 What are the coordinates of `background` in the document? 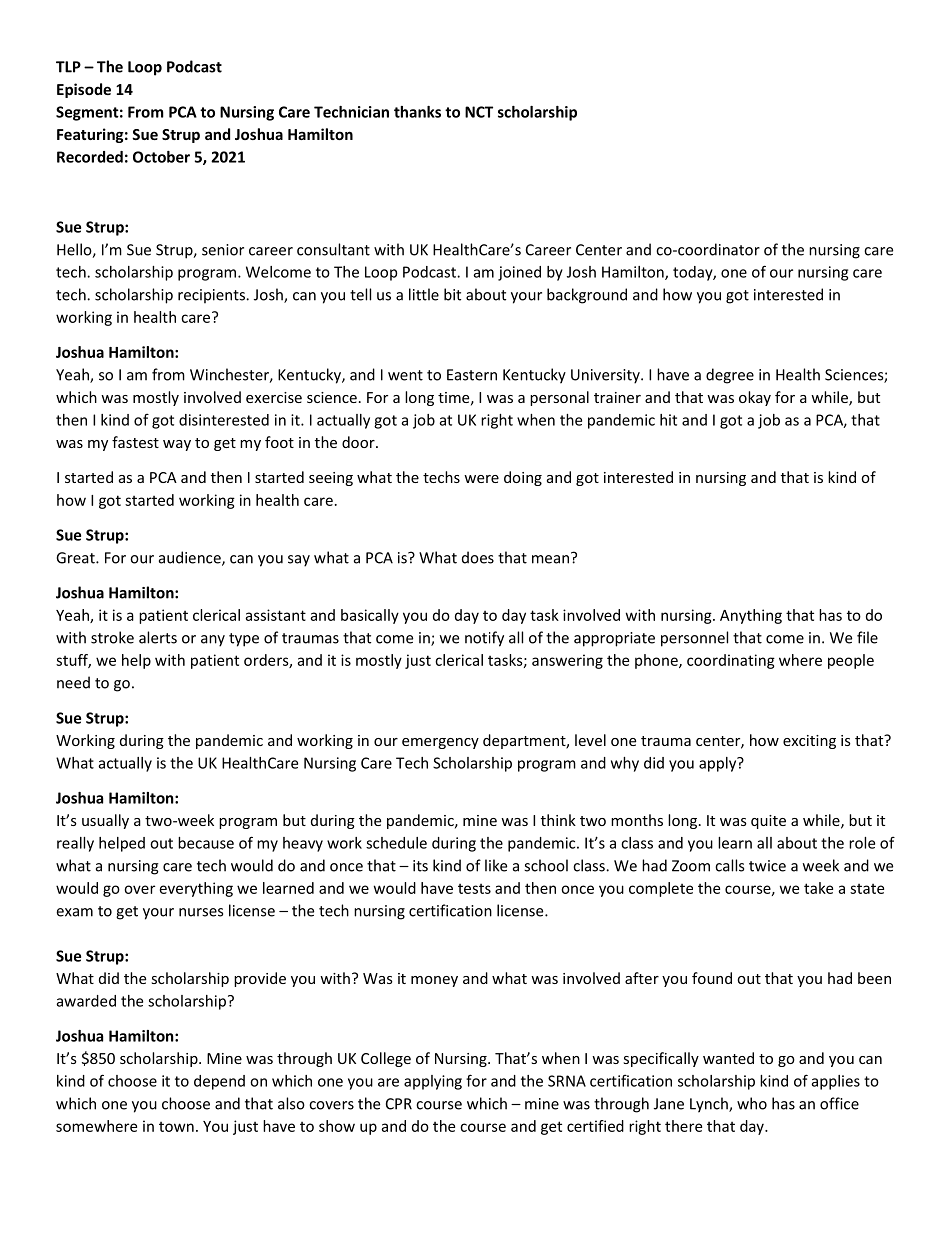 It's located at (587, 296).
